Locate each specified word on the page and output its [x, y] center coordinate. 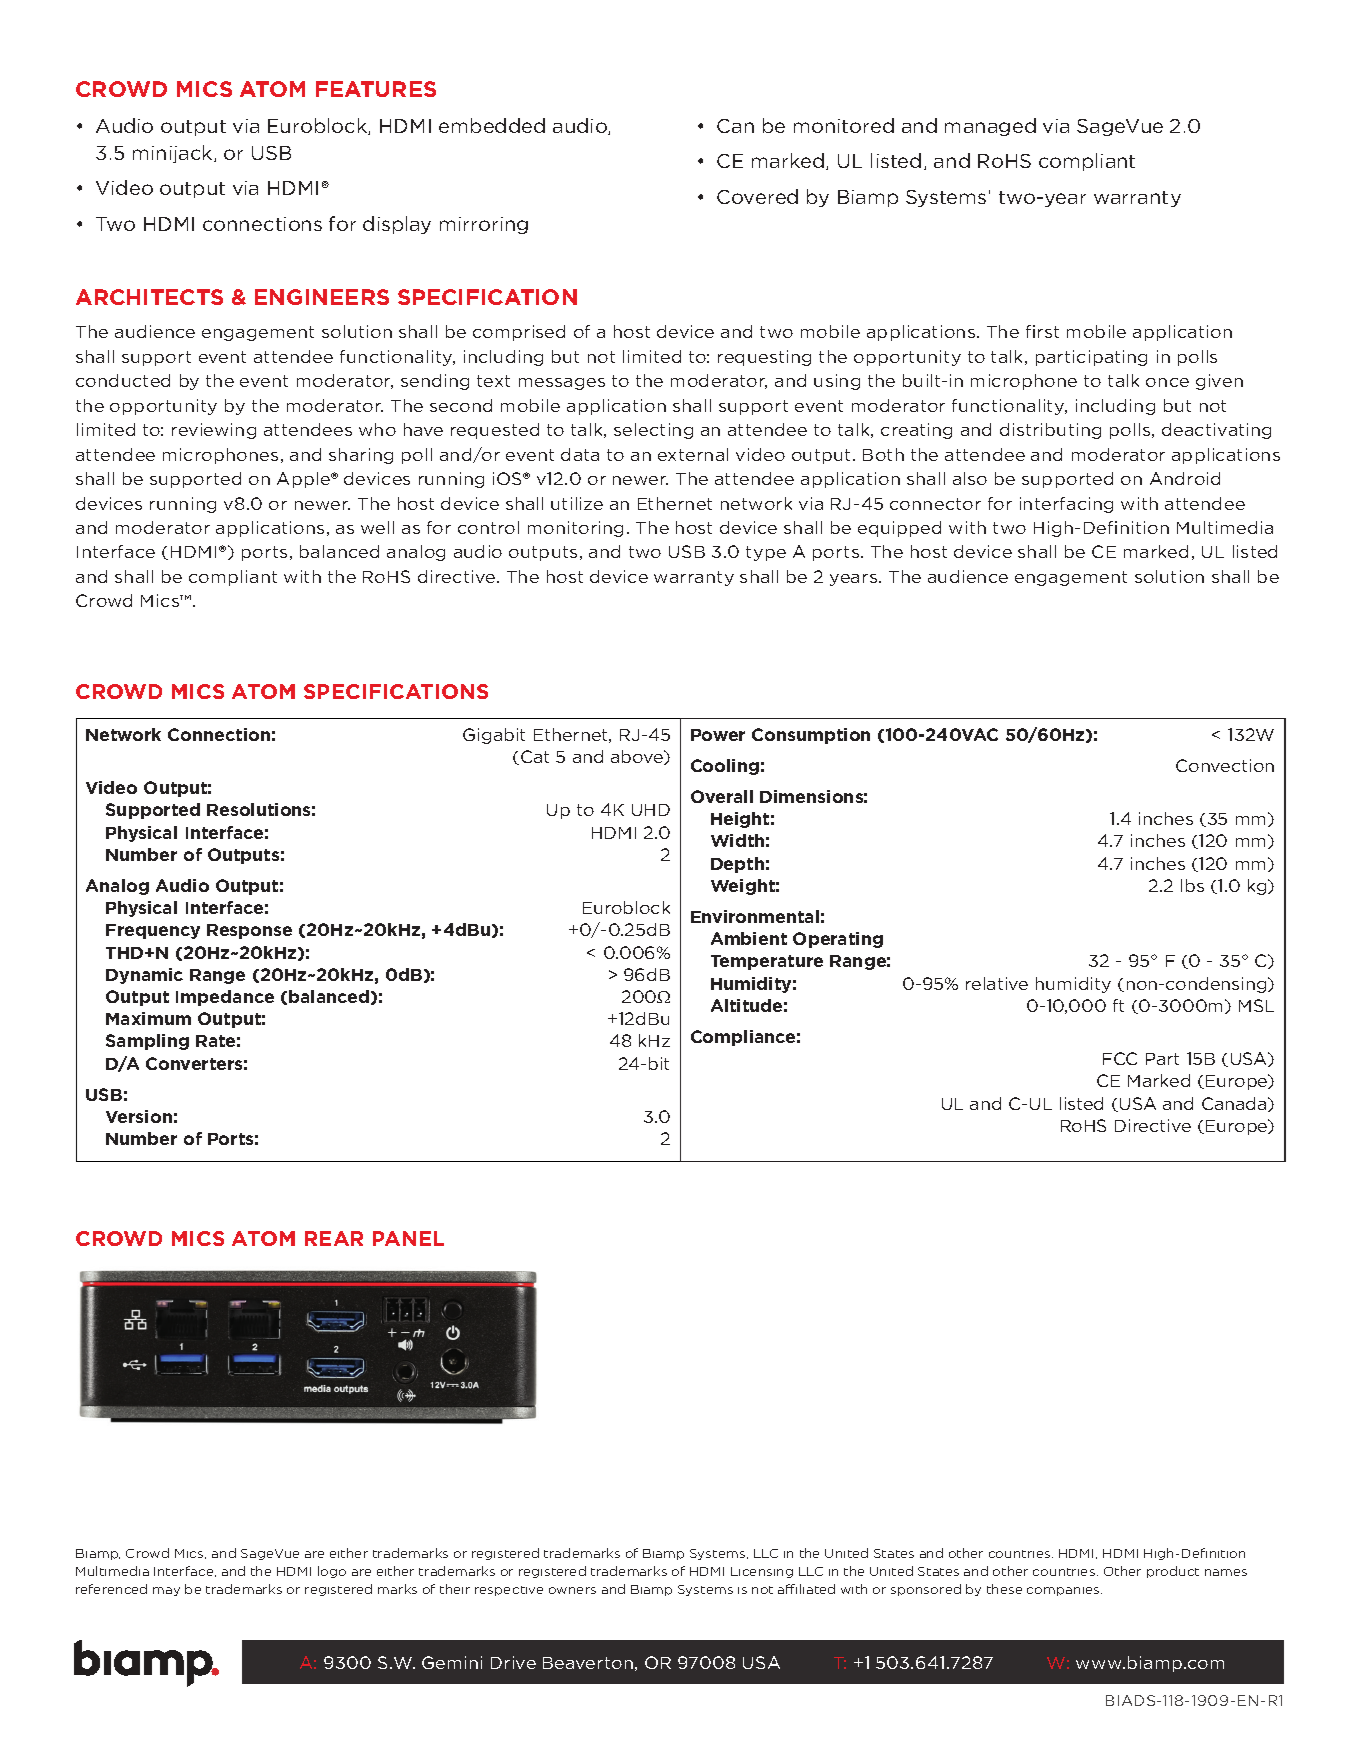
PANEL [408, 1238]
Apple [304, 480]
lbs [1192, 885]
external [693, 454]
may [166, 1591]
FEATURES [376, 89]
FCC [1120, 1058]
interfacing [1066, 505]
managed [990, 127]
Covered [757, 196]
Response [249, 931]
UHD [651, 810]
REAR [334, 1238]
